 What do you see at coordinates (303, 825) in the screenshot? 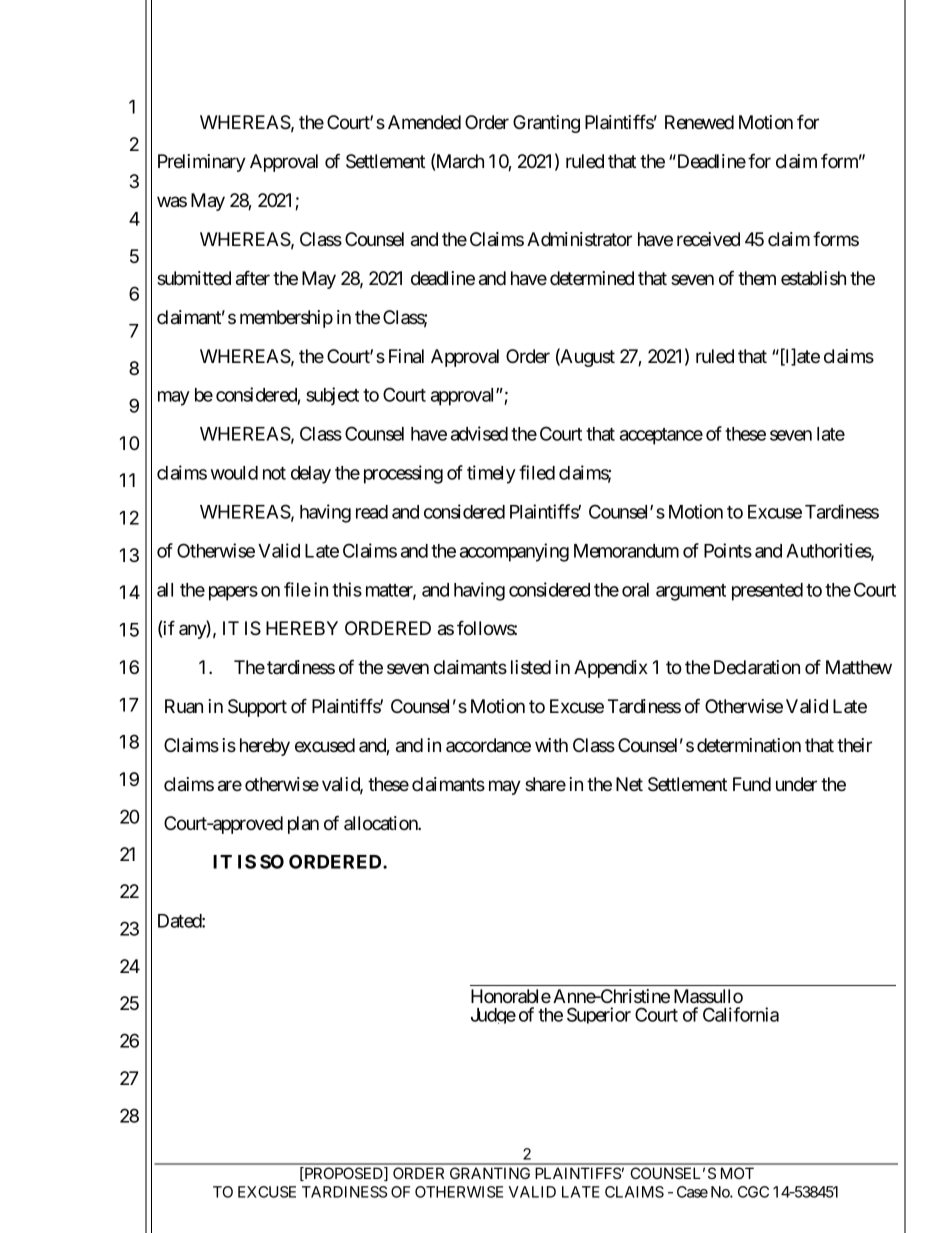
I see `plan` at bounding box center [303, 825].
